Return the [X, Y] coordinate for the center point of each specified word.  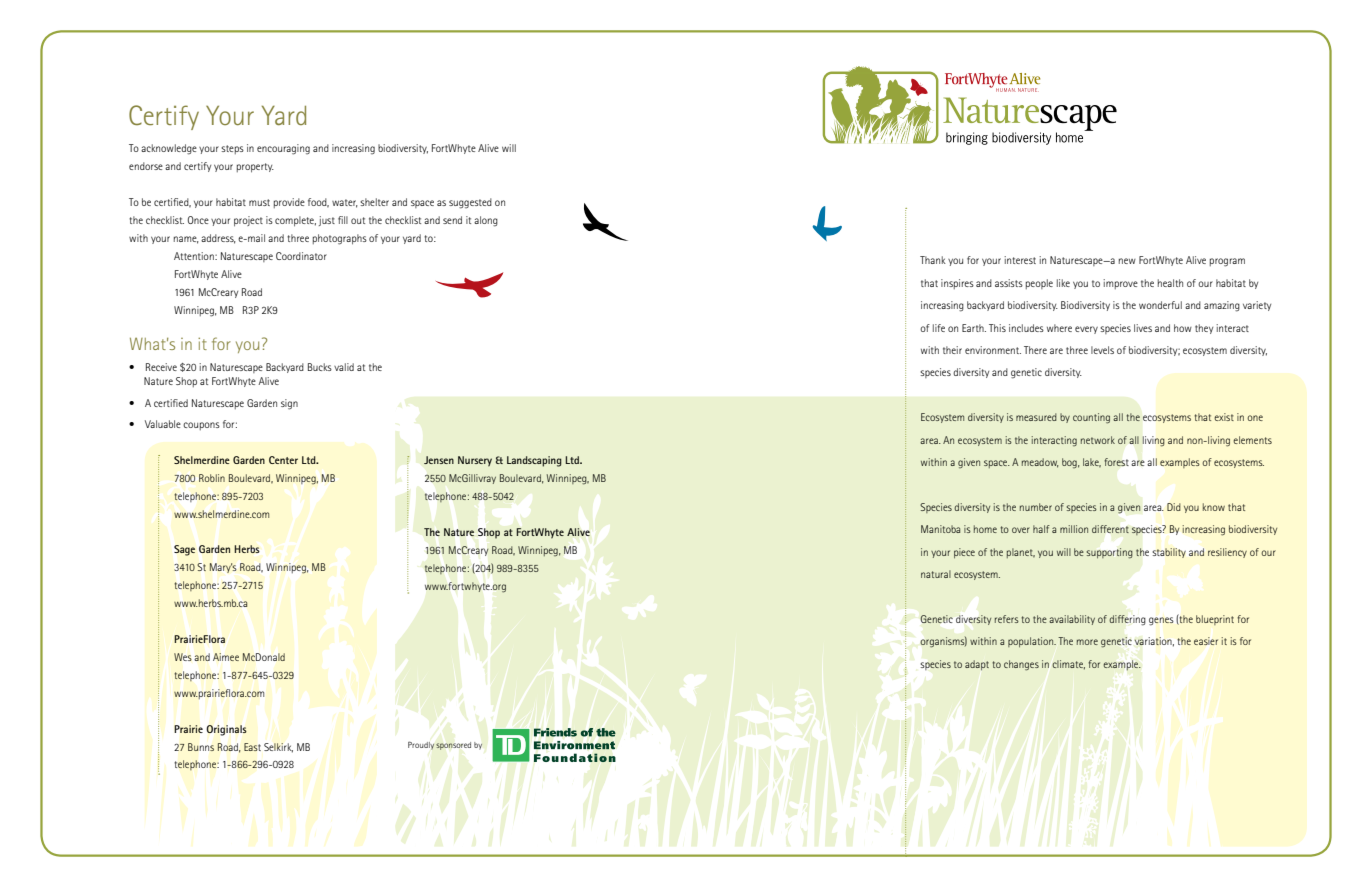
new [1127, 261]
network [1098, 440]
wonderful [1160, 305]
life [939, 328]
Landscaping [534, 461]
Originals [226, 730]
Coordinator [301, 256]
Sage [184, 550]
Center [283, 460]
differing [1127, 620]
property [255, 168]
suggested [470, 203]
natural [936, 574]
